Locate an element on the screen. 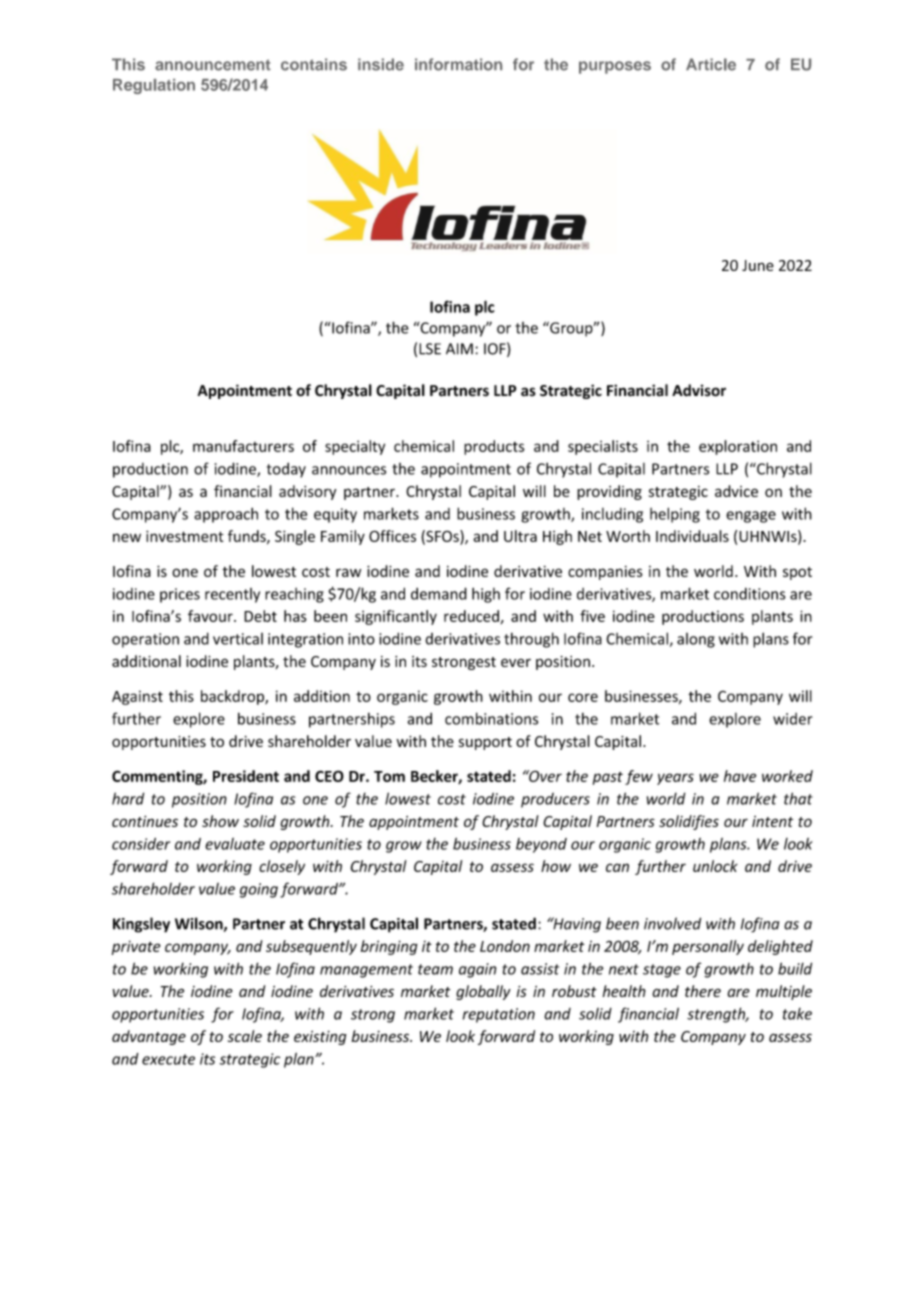 The height and width of the screenshot is (1308, 924). demand is located at coordinates (439, 593).
